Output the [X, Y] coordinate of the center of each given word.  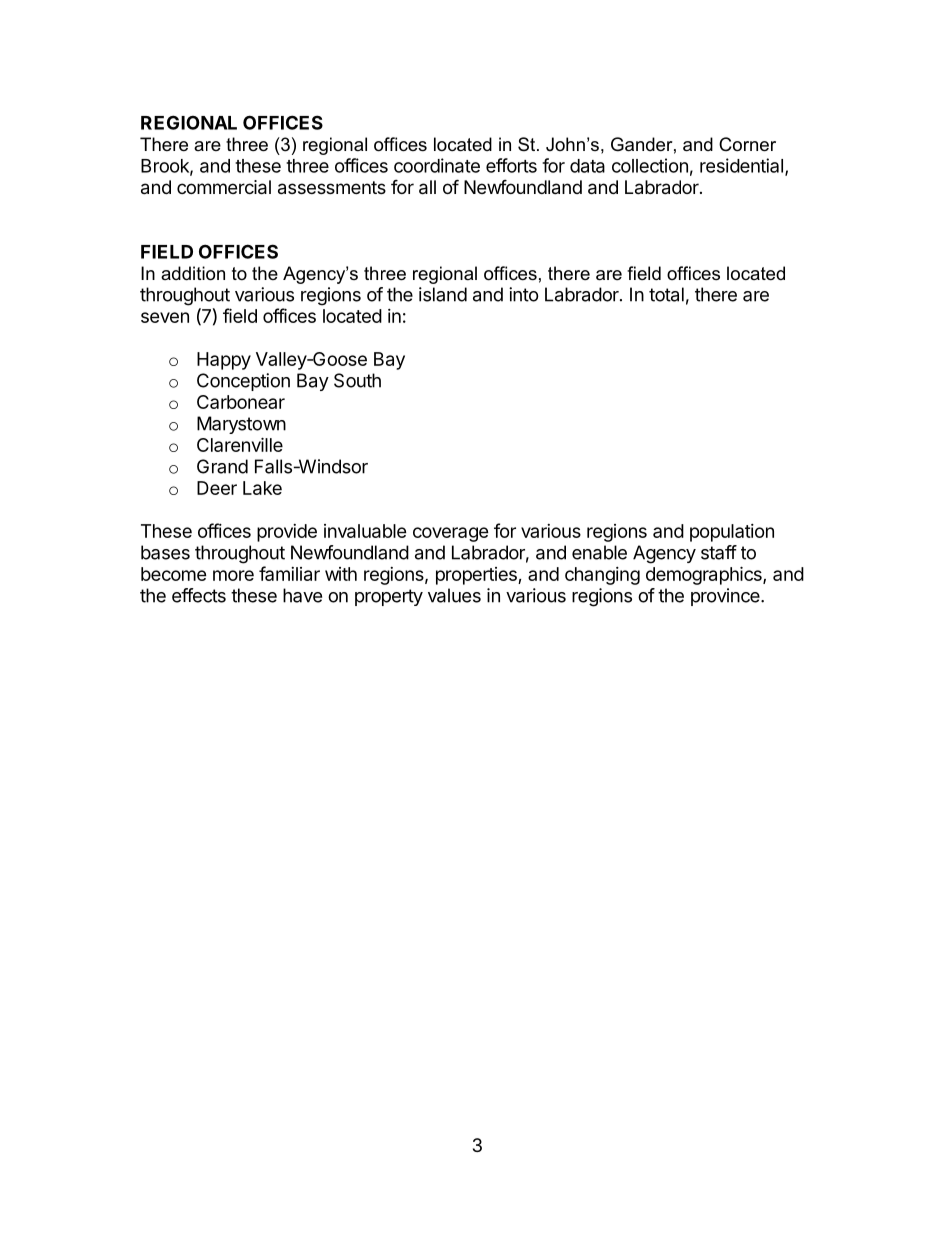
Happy [224, 361]
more [233, 575]
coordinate [437, 165]
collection [650, 165]
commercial [224, 187]
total [666, 294]
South [357, 380]
